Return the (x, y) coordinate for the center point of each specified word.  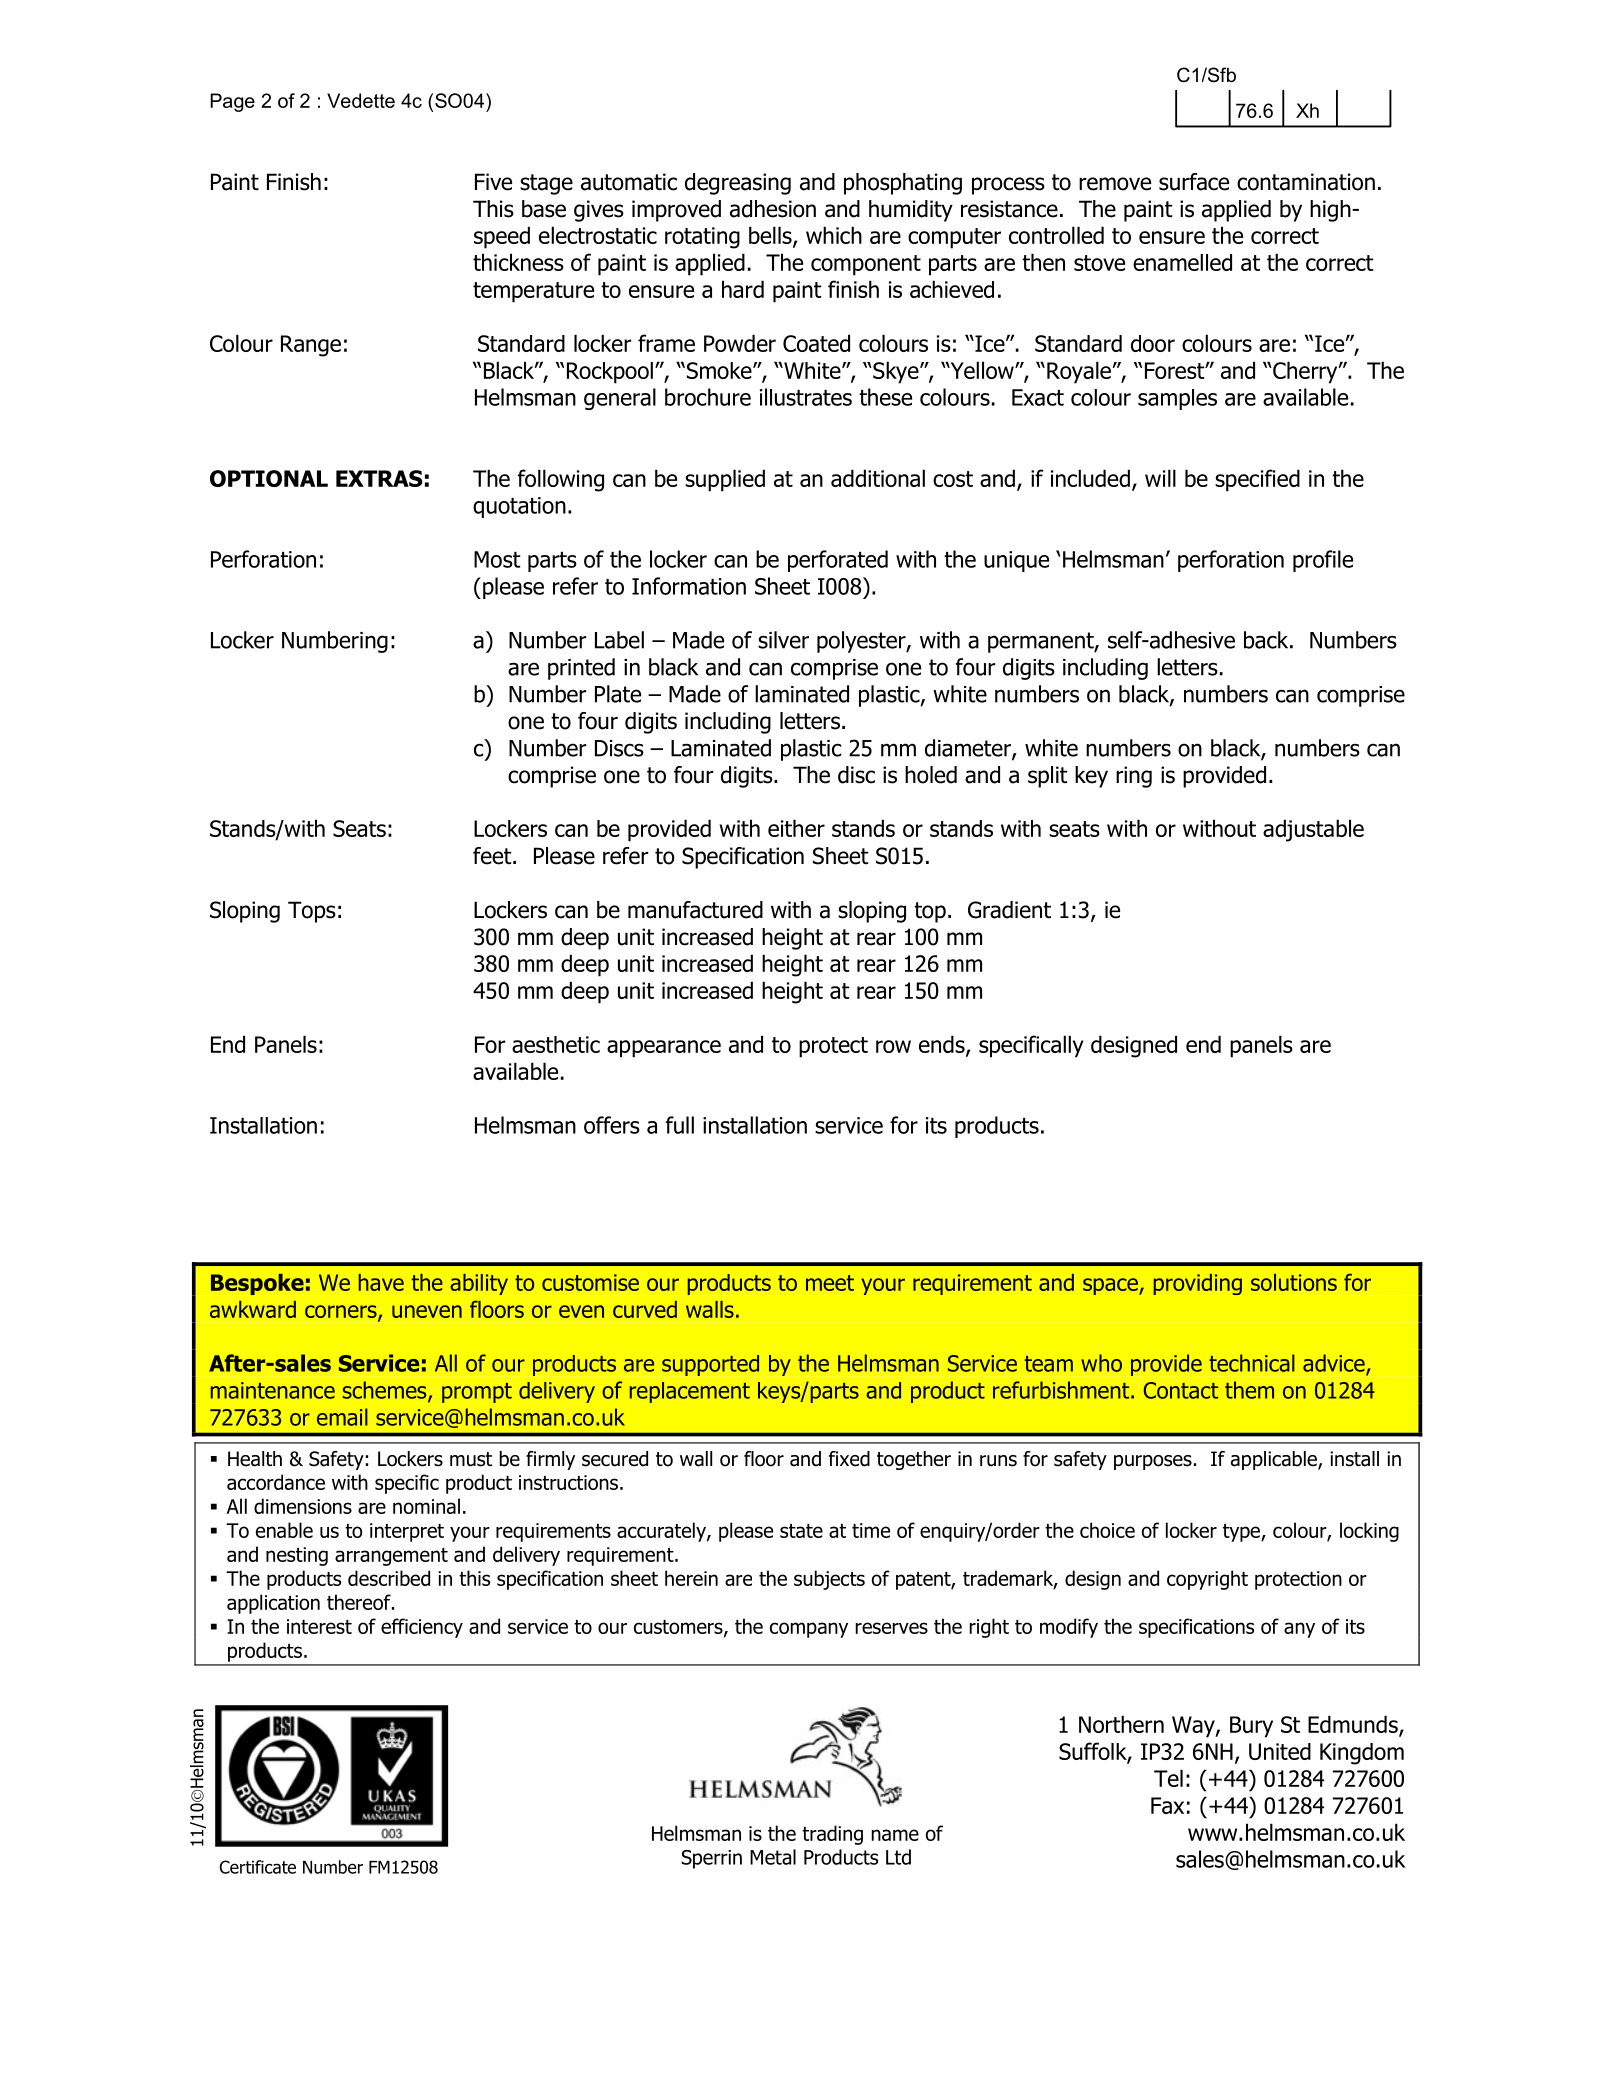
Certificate (258, 1867)
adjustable (1313, 830)
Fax (1167, 1805)
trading (832, 1835)
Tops (312, 912)
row (893, 1046)
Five (493, 182)
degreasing (738, 184)
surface (1194, 182)
